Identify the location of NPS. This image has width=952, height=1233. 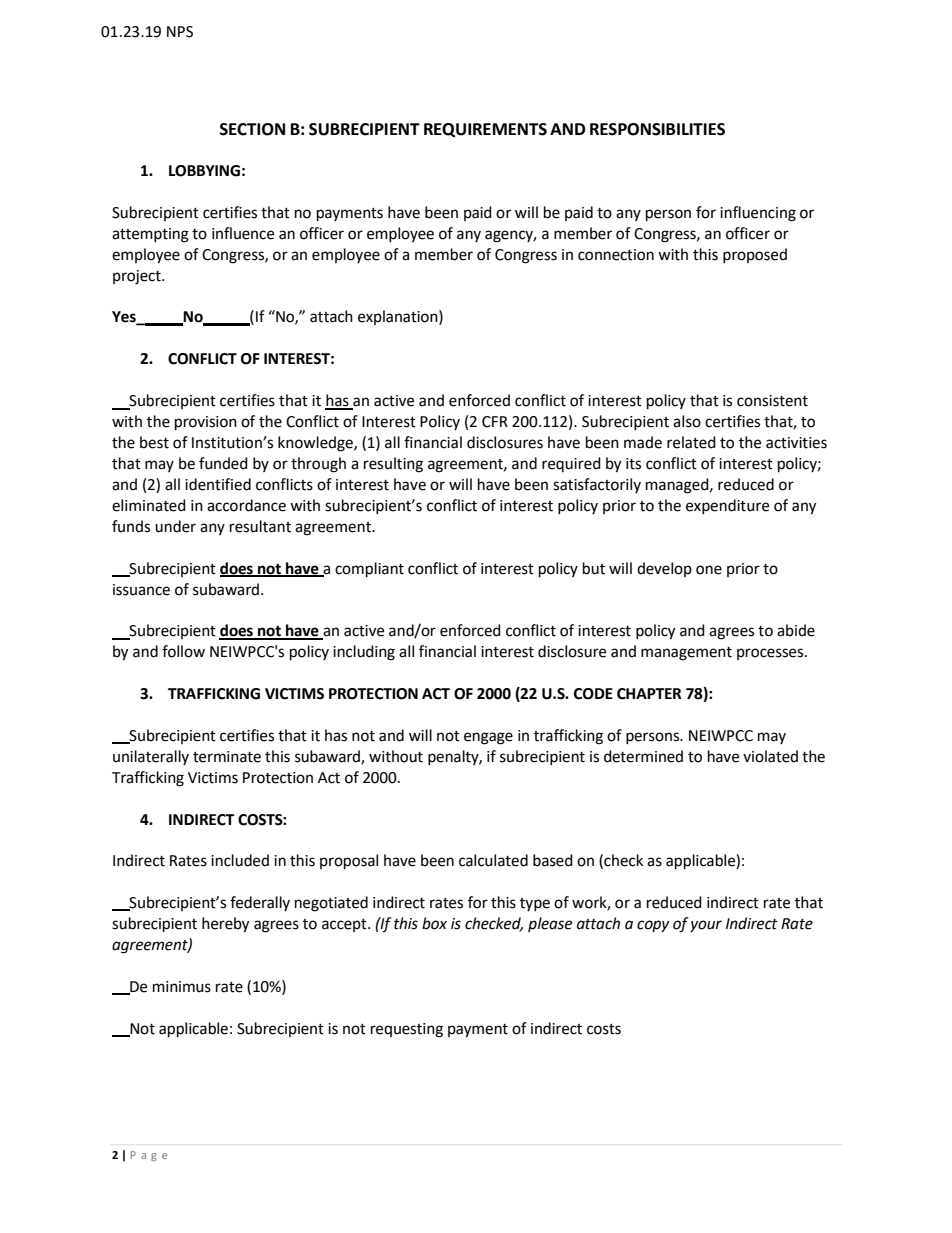
(180, 32).
